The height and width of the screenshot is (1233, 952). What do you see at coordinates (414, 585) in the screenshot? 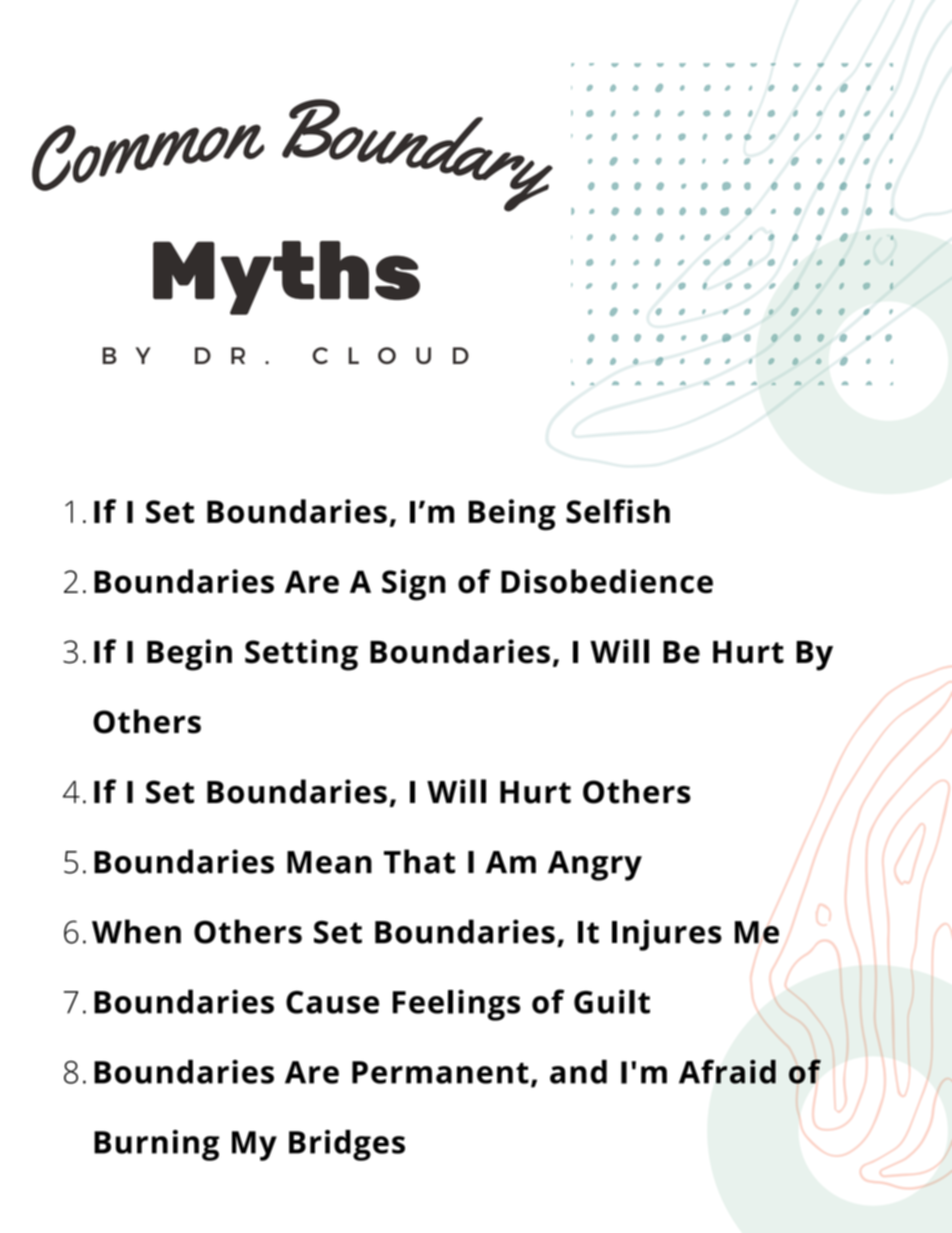
I see `Sign` at bounding box center [414, 585].
